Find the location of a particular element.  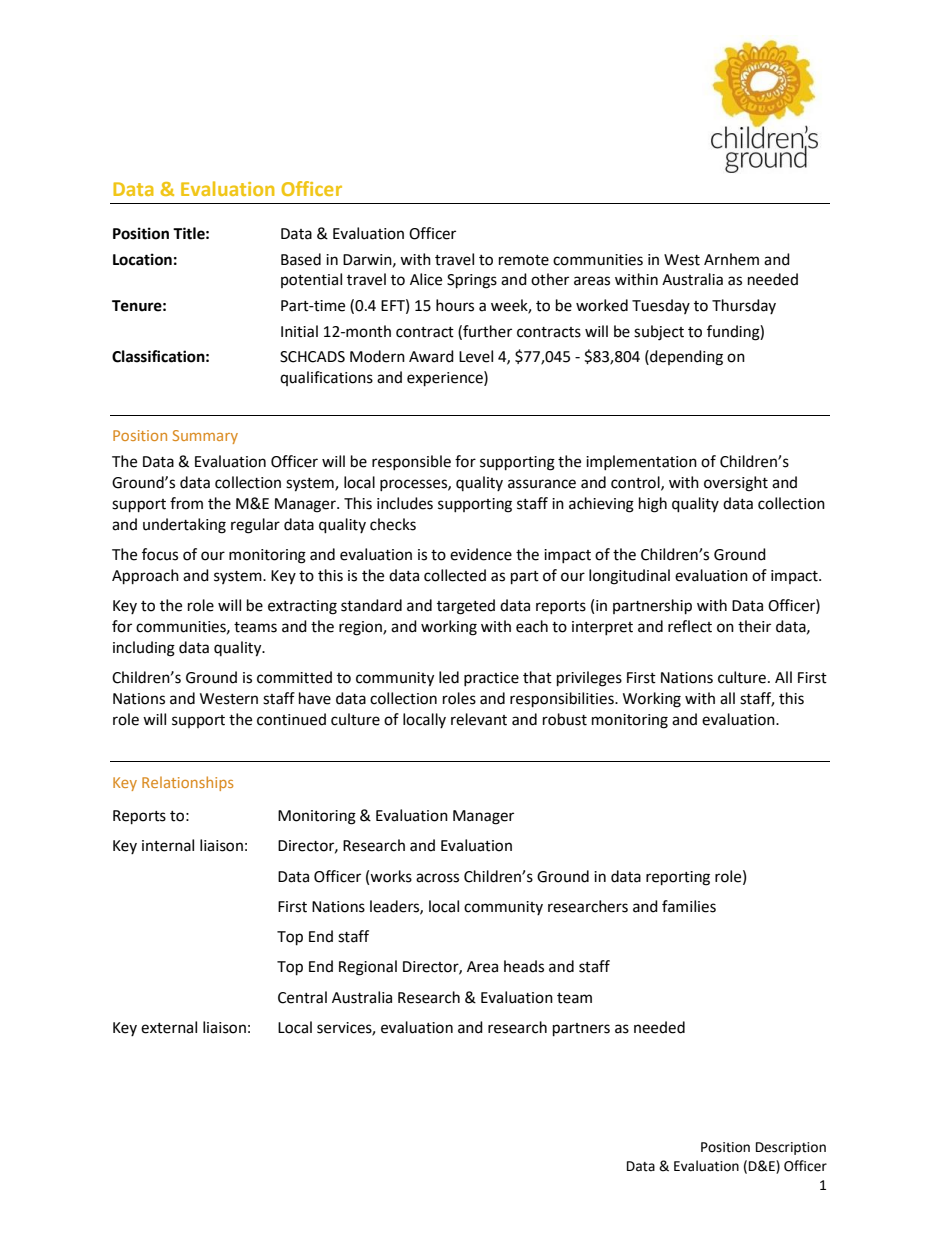

Location is located at coordinates (142, 259).
